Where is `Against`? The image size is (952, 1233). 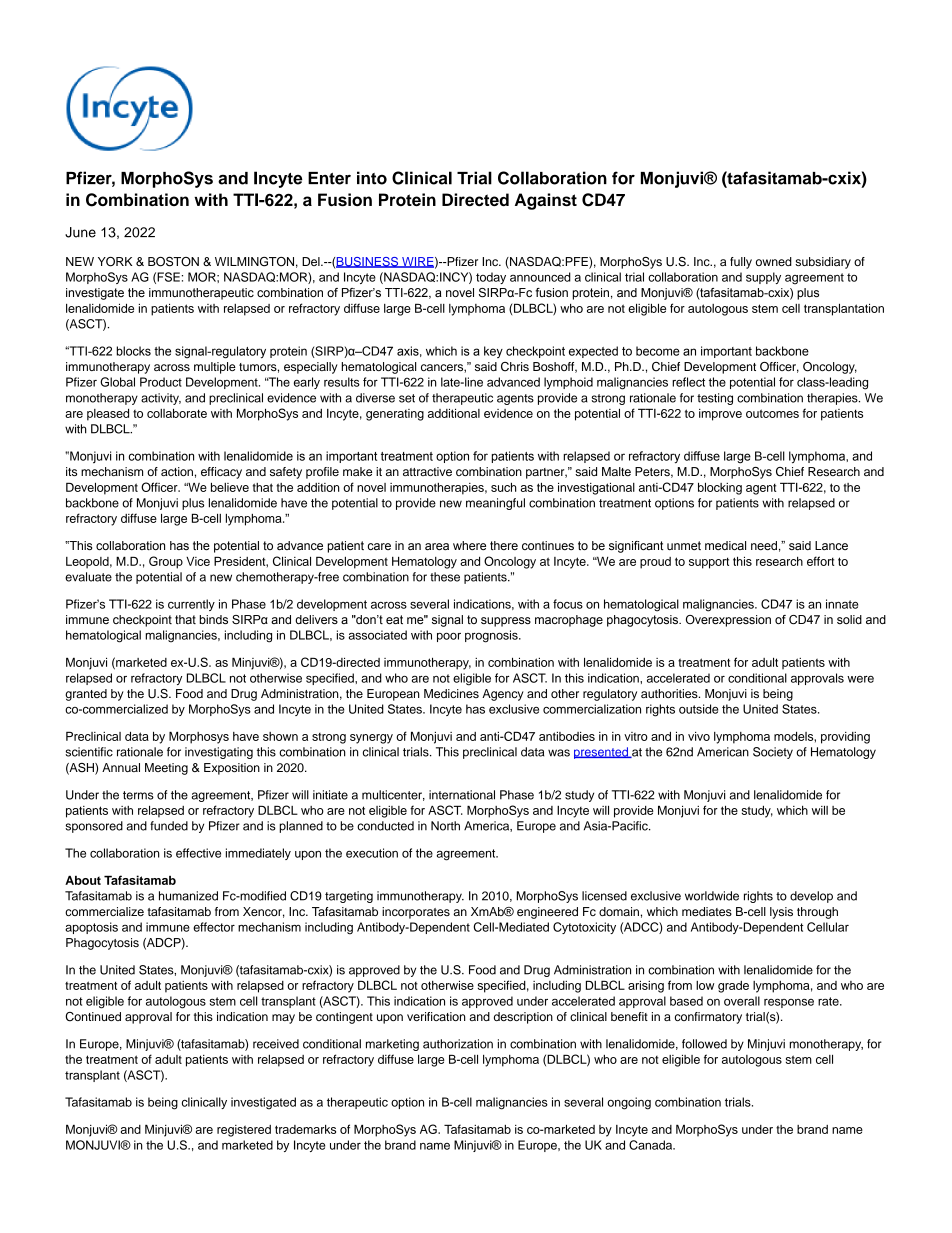 Against is located at coordinates (546, 201).
